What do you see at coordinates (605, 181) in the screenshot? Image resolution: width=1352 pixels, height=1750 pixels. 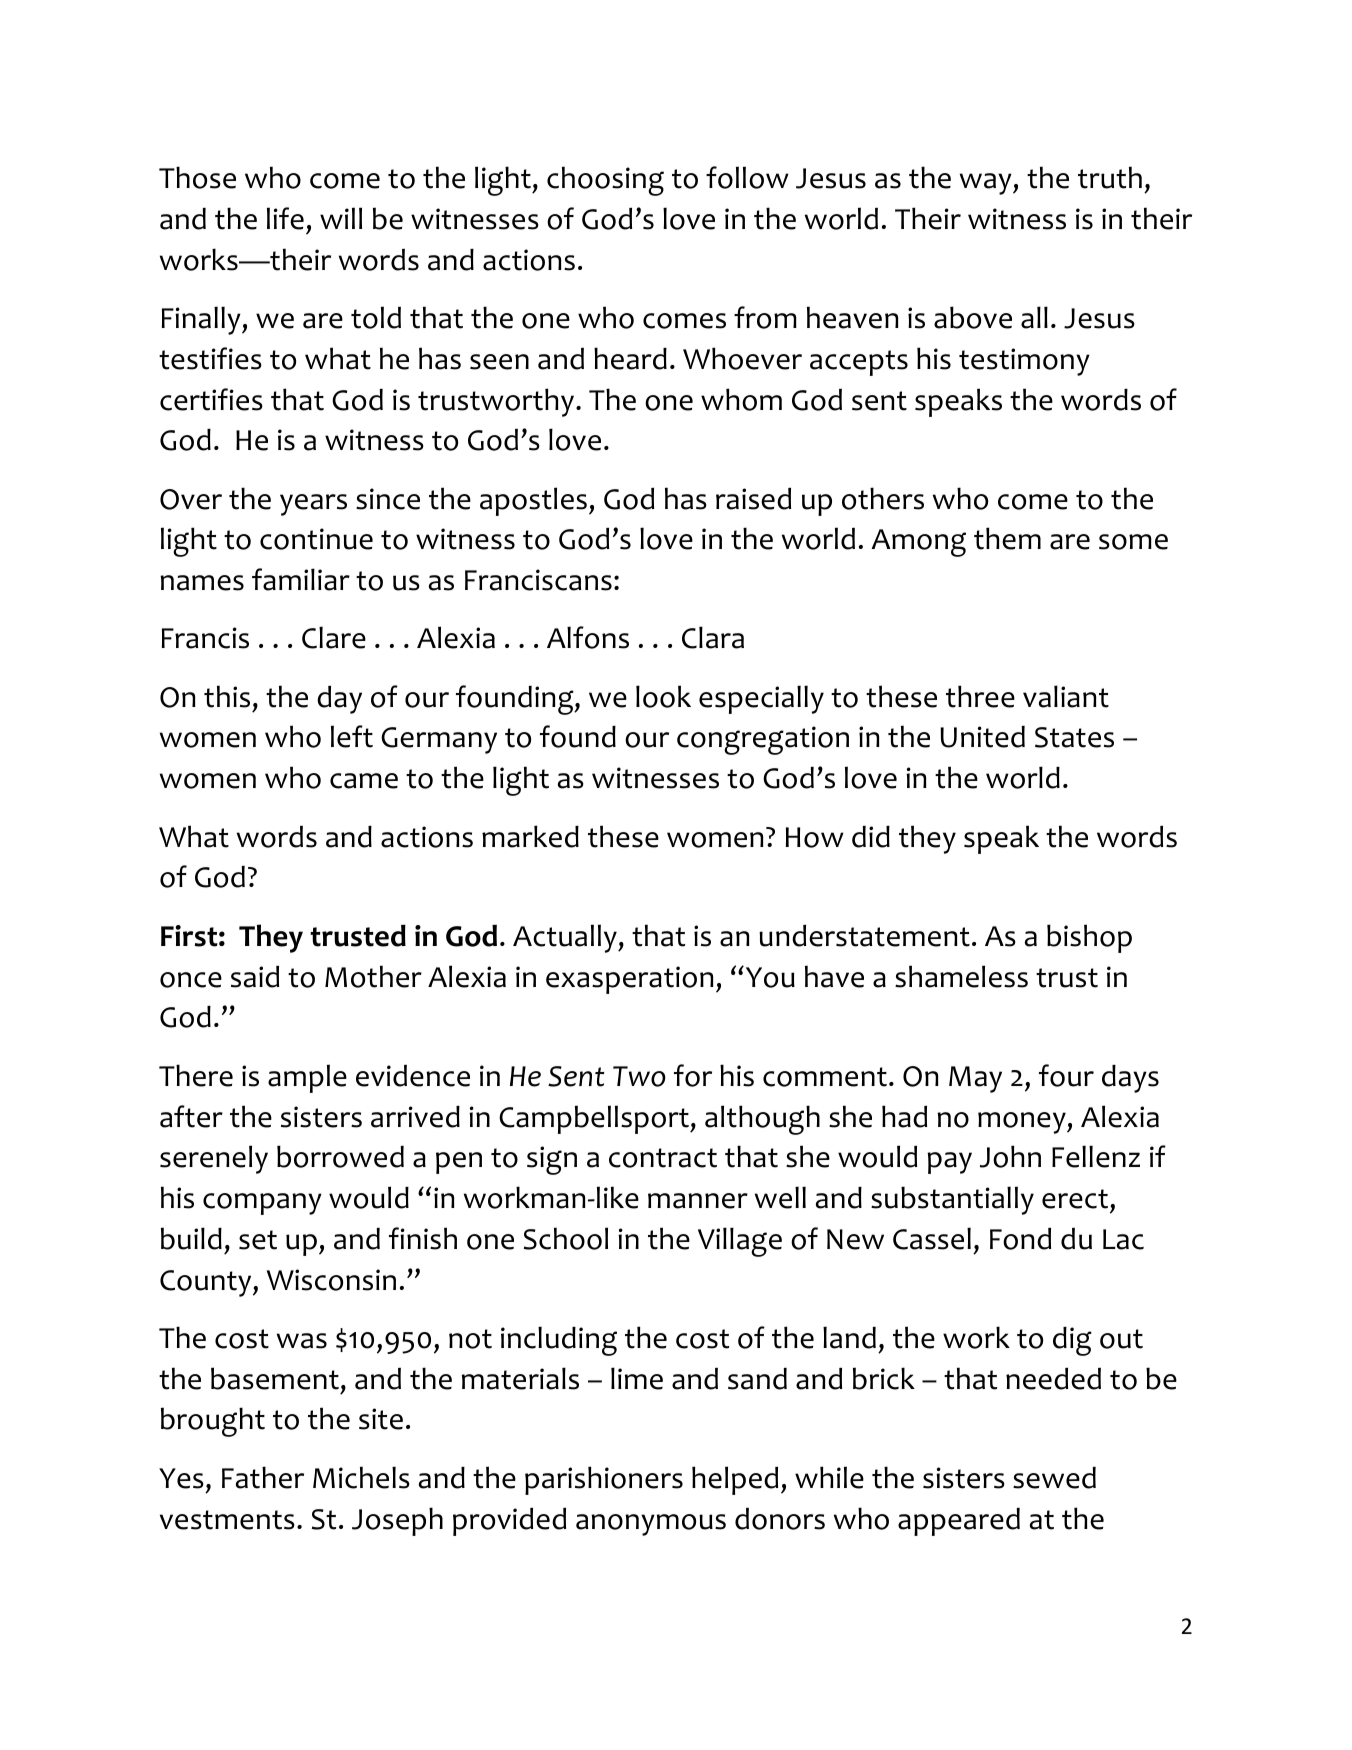 I see `choosing` at bounding box center [605, 181].
